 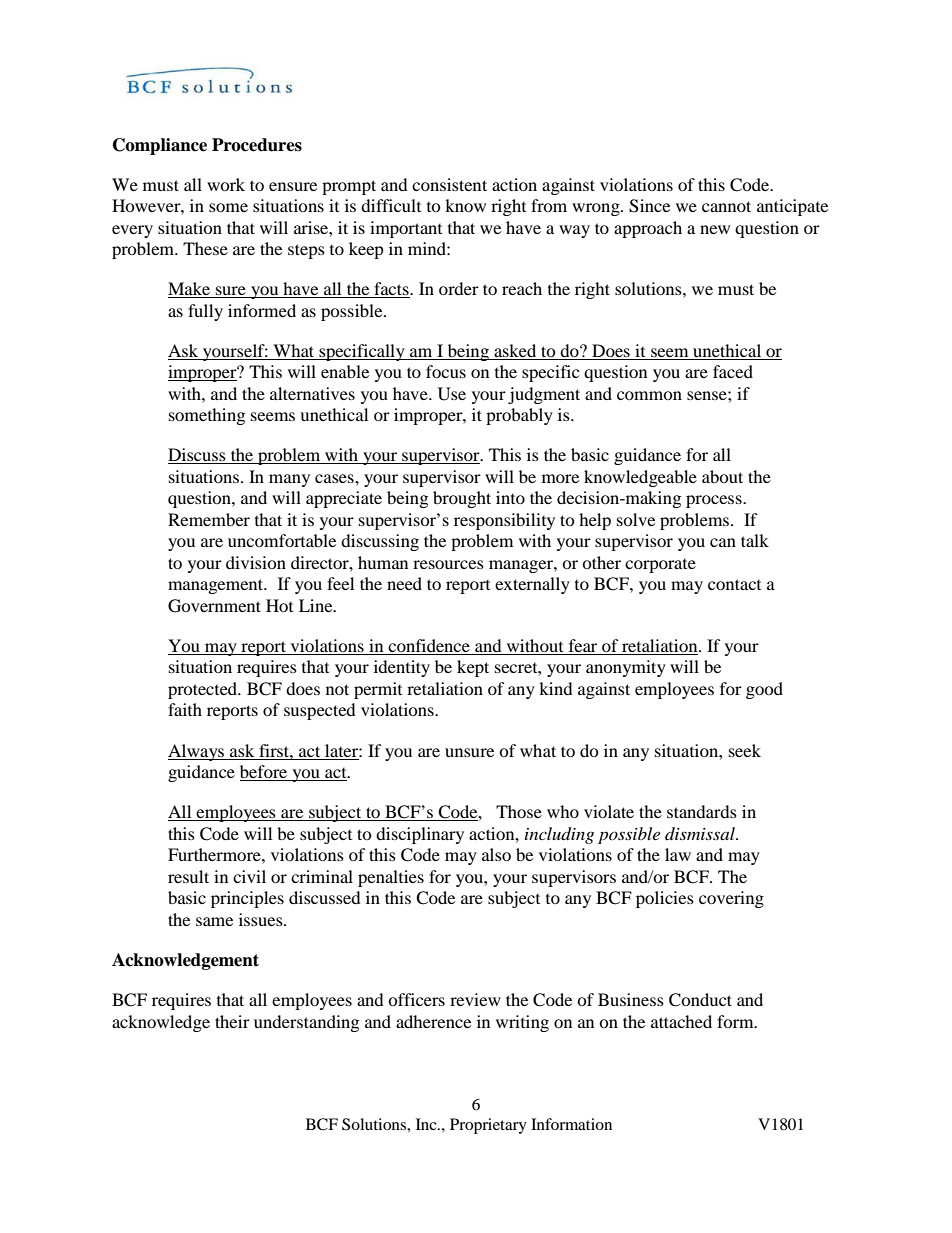 I want to click on cannot, so click(x=726, y=206).
